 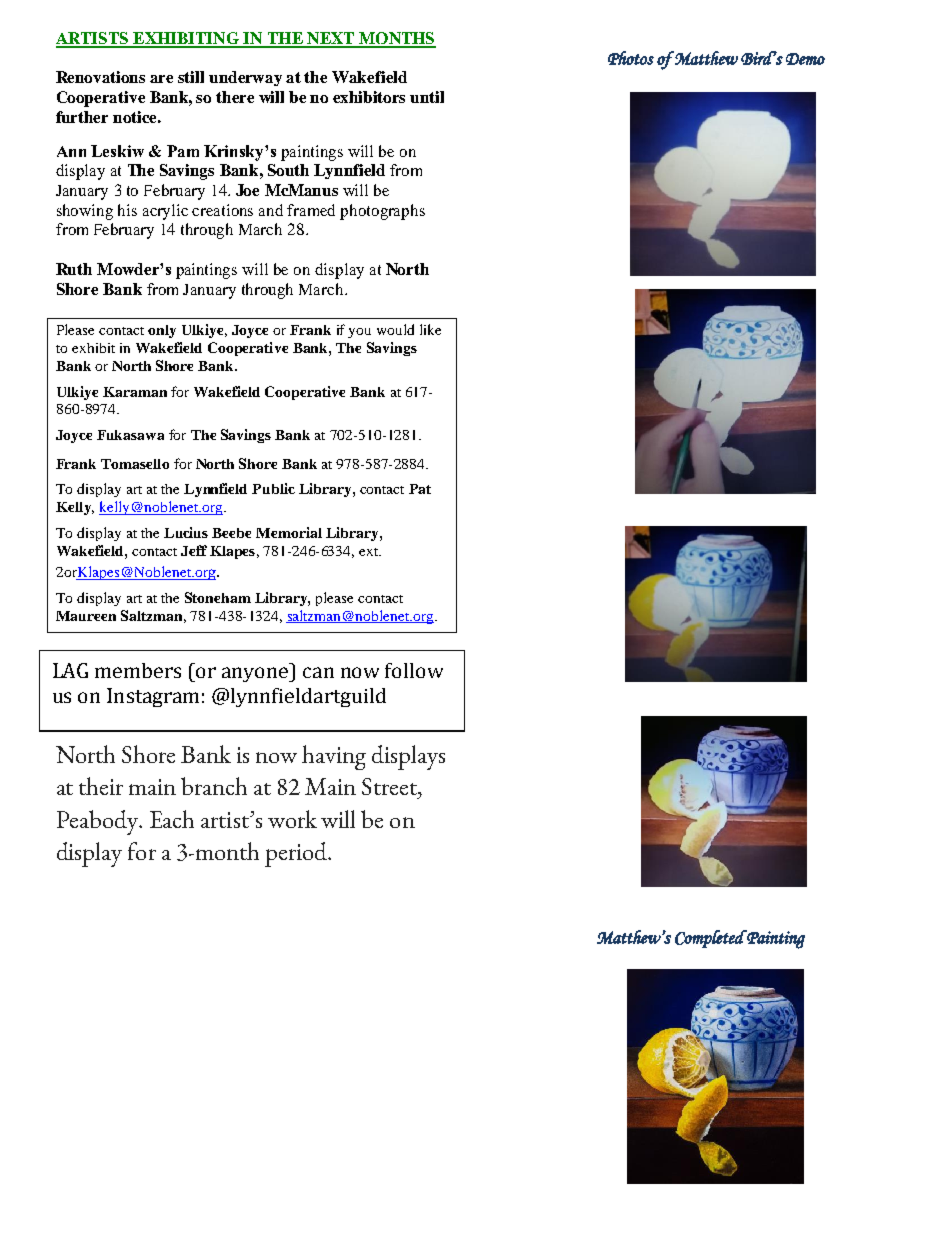 What do you see at coordinates (395, 329) in the document?
I see `would` at bounding box center [395, 329].
